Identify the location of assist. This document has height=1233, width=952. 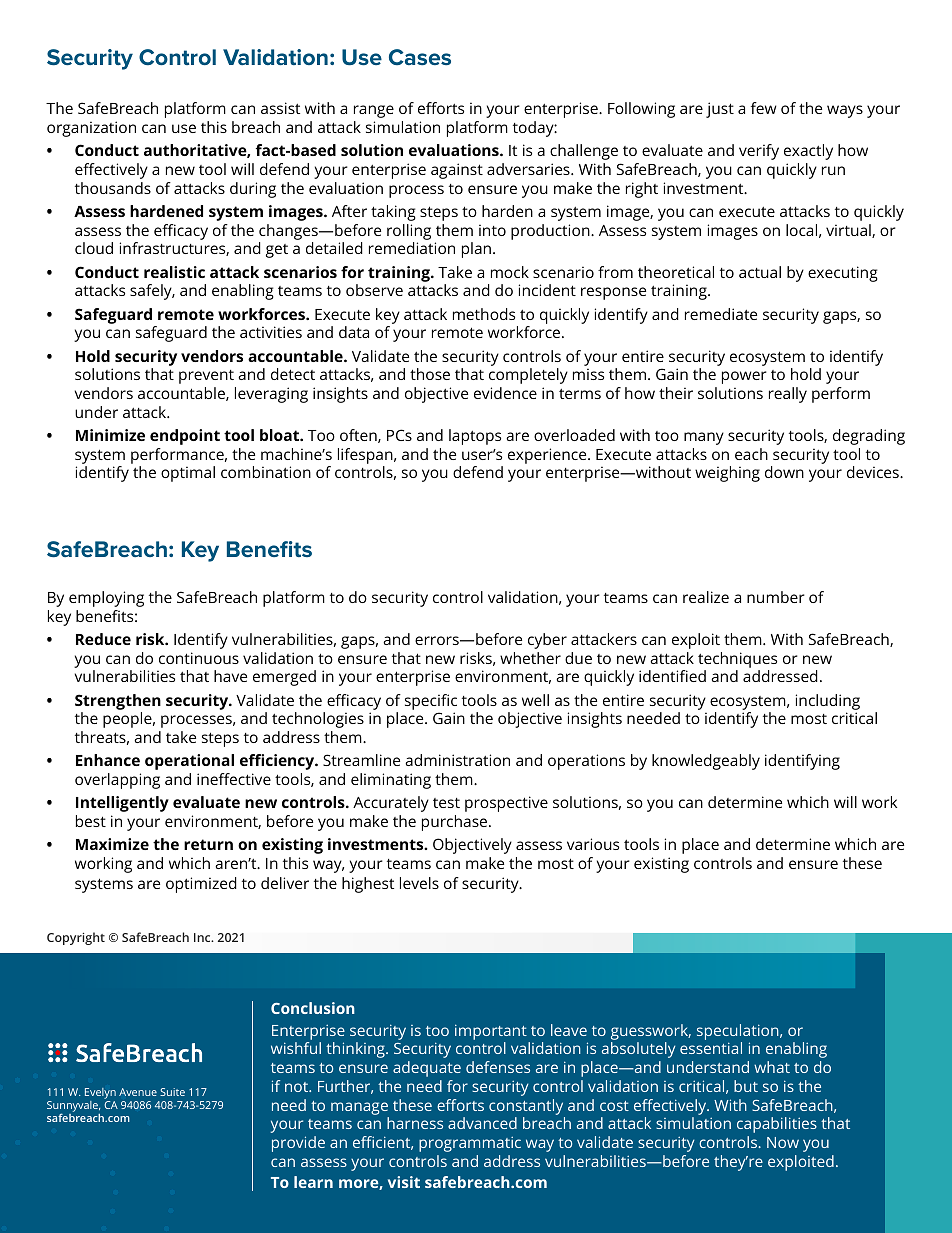
(280, 108).
